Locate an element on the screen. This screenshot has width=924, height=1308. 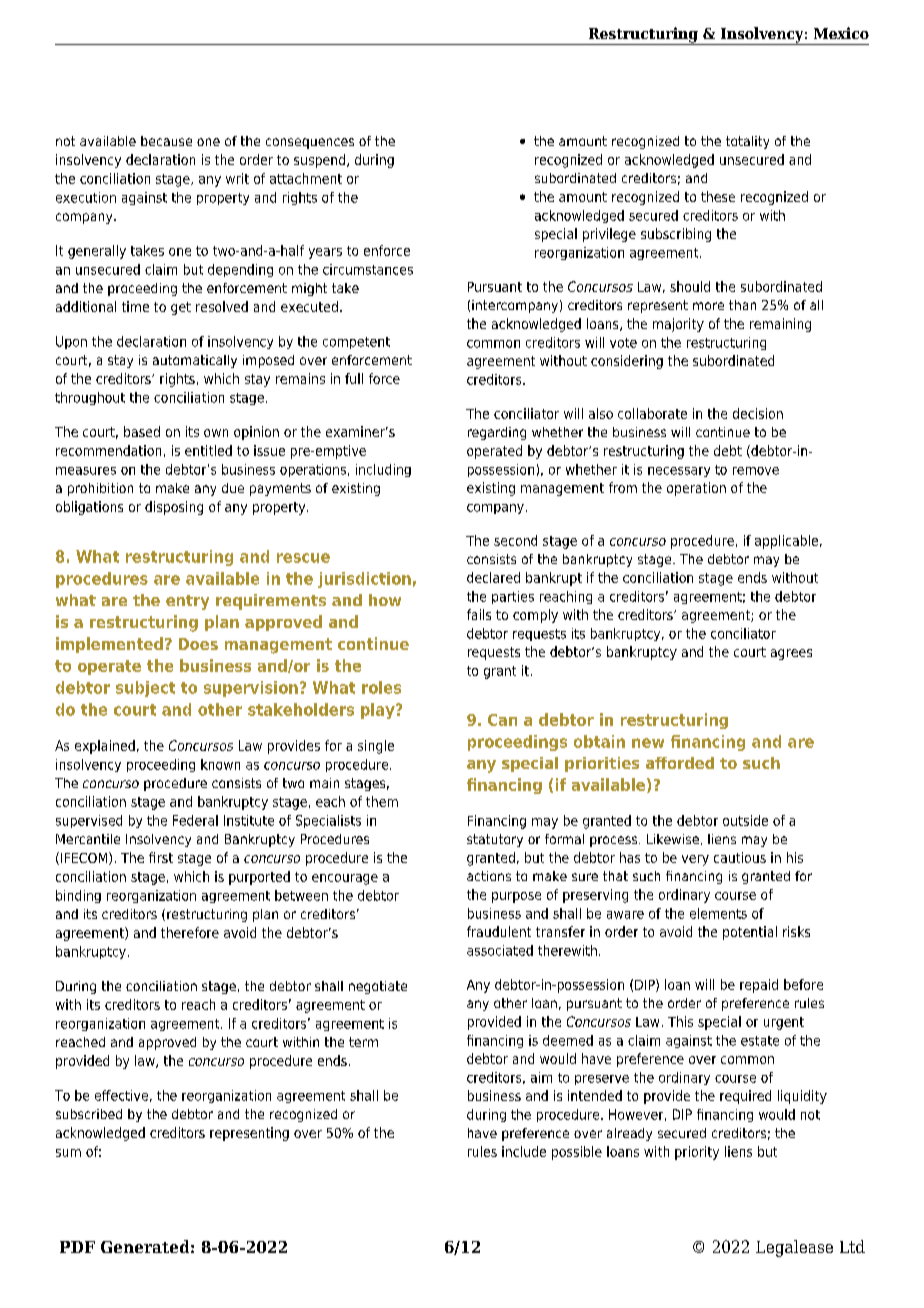
totality is located at coordinates (747, 142).
